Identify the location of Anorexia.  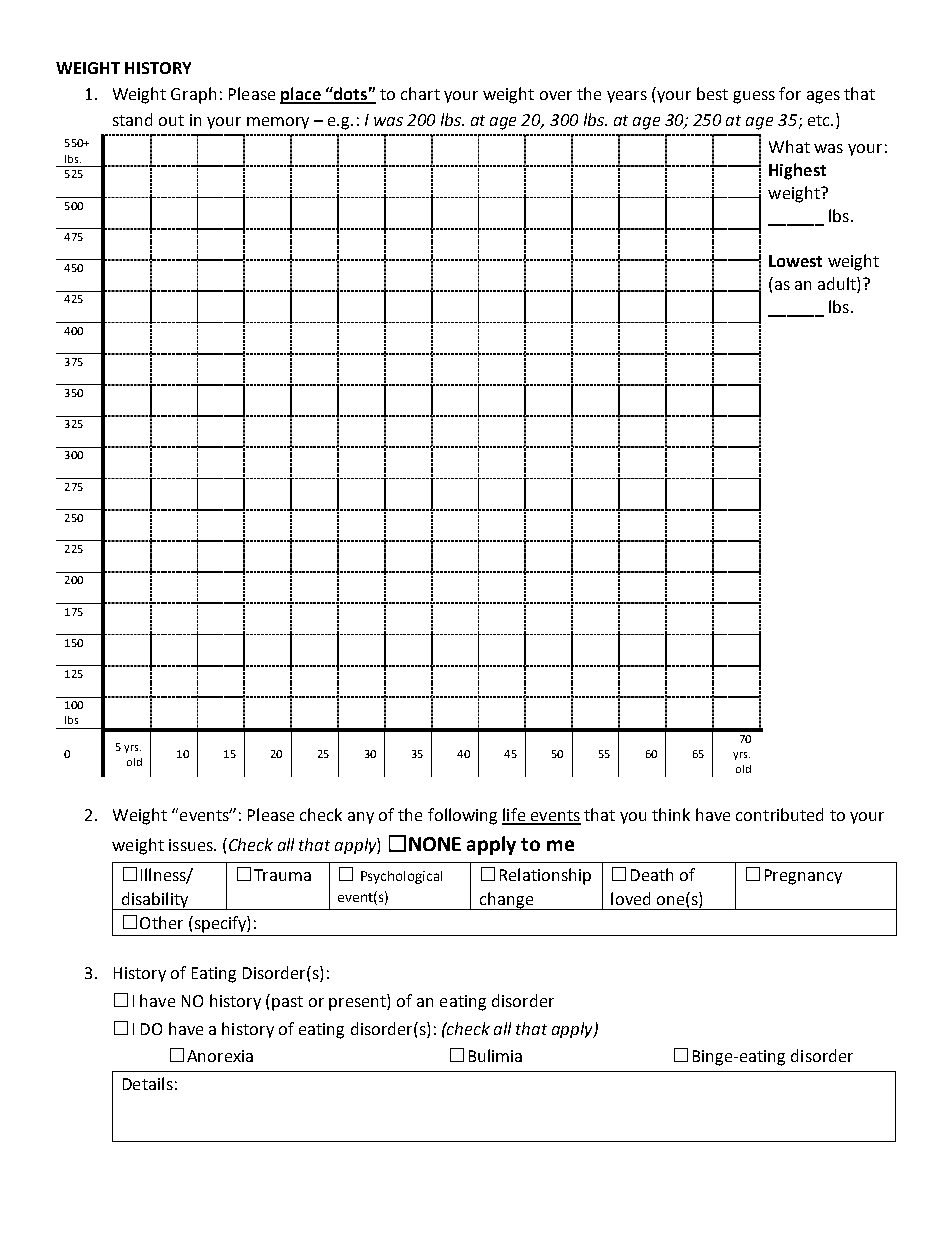
(220, 1056).
